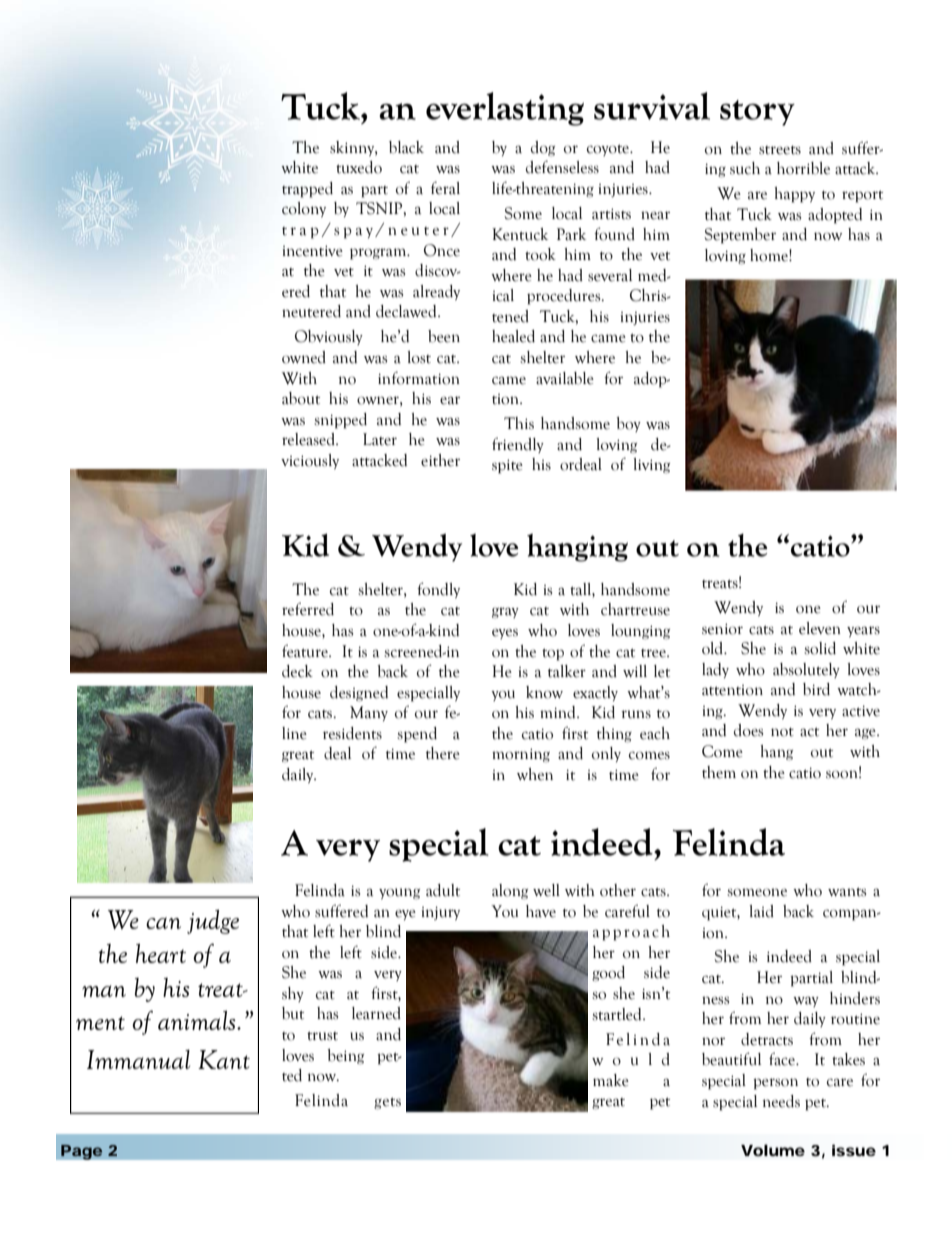 The image size is (952, 1233). Describe the element at coordinates (304, 209) in the page. I see `colony` at that location.
